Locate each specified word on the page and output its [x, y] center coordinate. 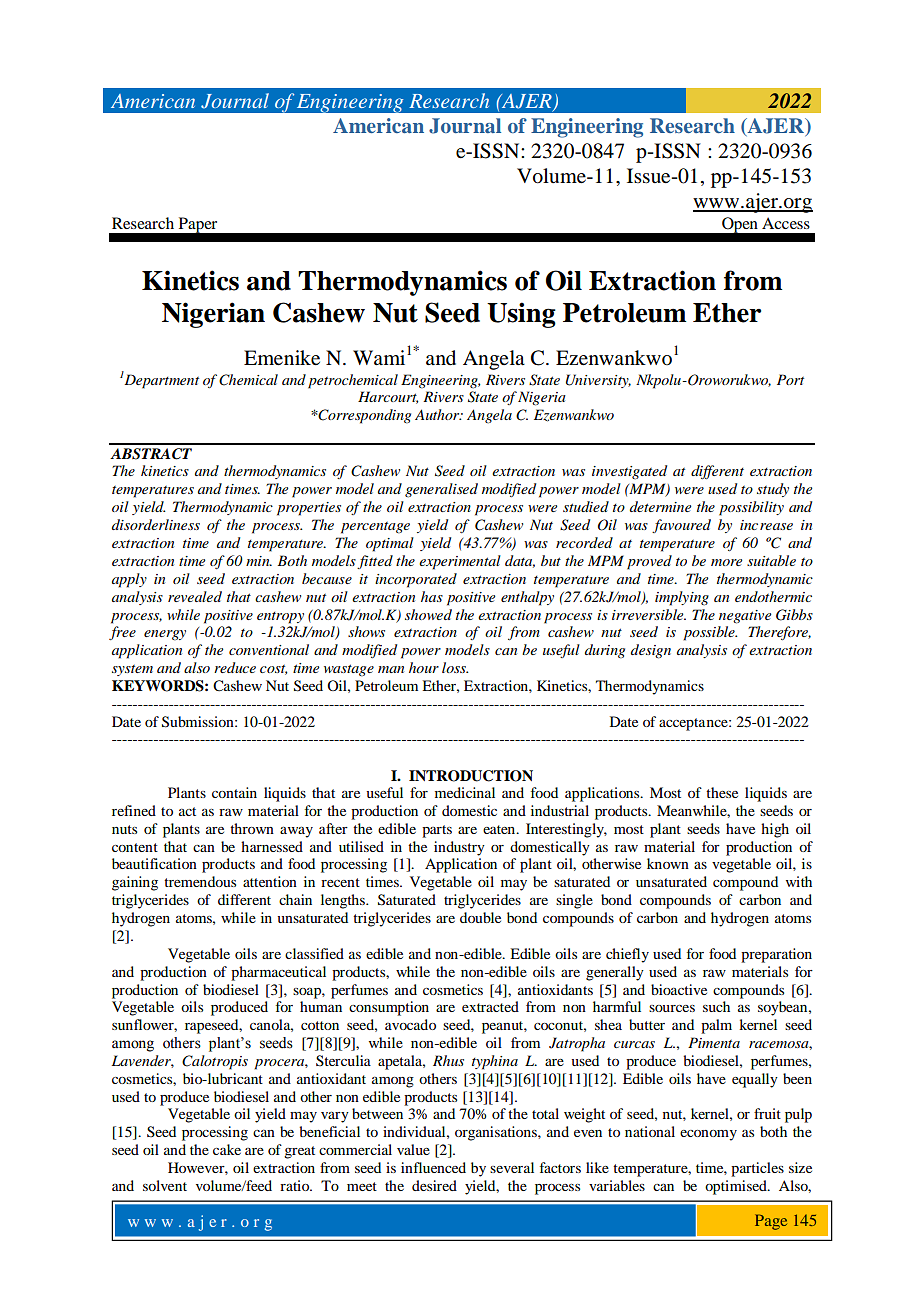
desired [434, 1185]
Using [521, 315]
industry [459, 848]
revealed [195, 596]
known [668, 863]
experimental [460, 562]
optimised [737, 1187]
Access [786, 223]
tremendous [200, 881]
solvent [165, 1185]
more [726, 562]
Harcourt [388, 397]
